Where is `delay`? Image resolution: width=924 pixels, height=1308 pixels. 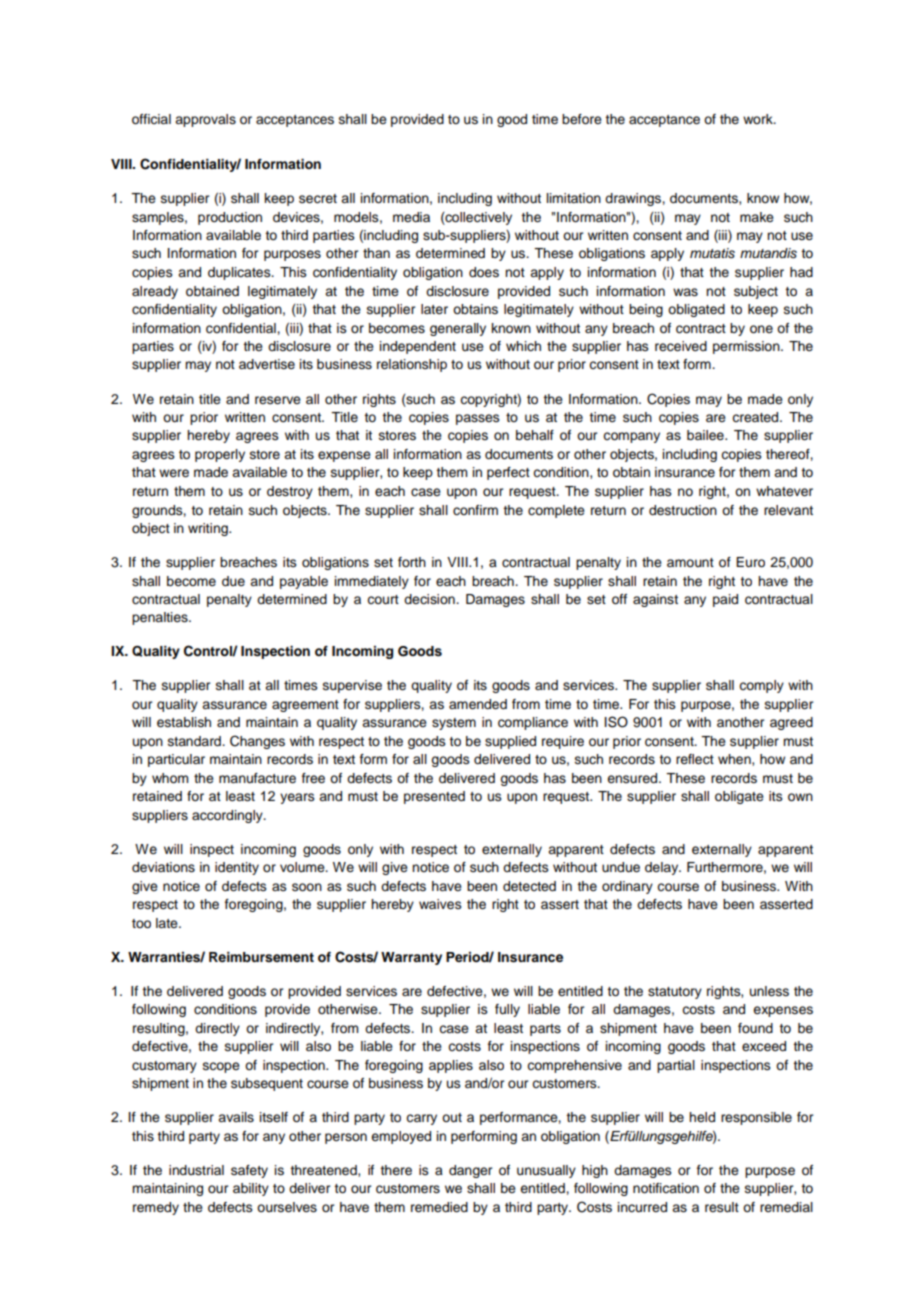
delay is located at coordinates (663, 868).
